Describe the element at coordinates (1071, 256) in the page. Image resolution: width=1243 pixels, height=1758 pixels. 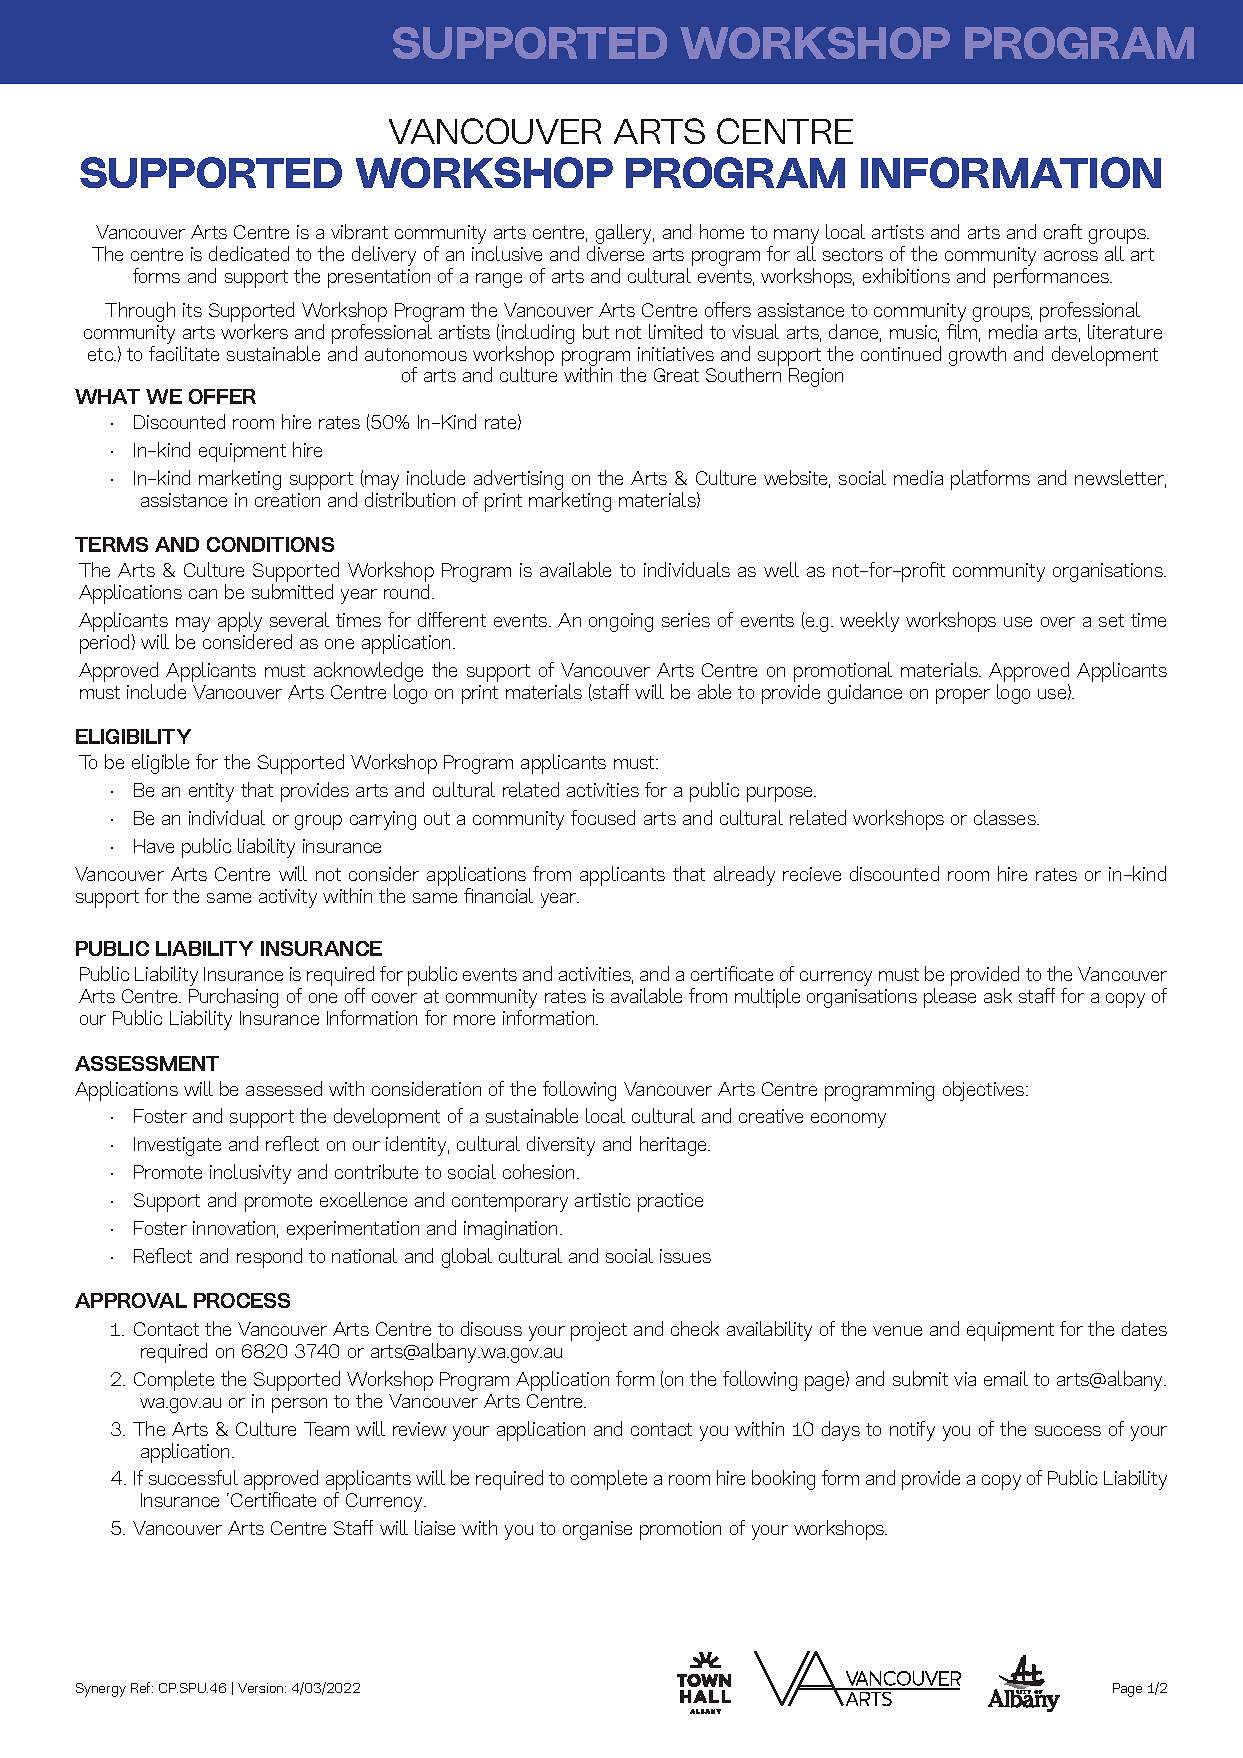
I see `across` at that location.
